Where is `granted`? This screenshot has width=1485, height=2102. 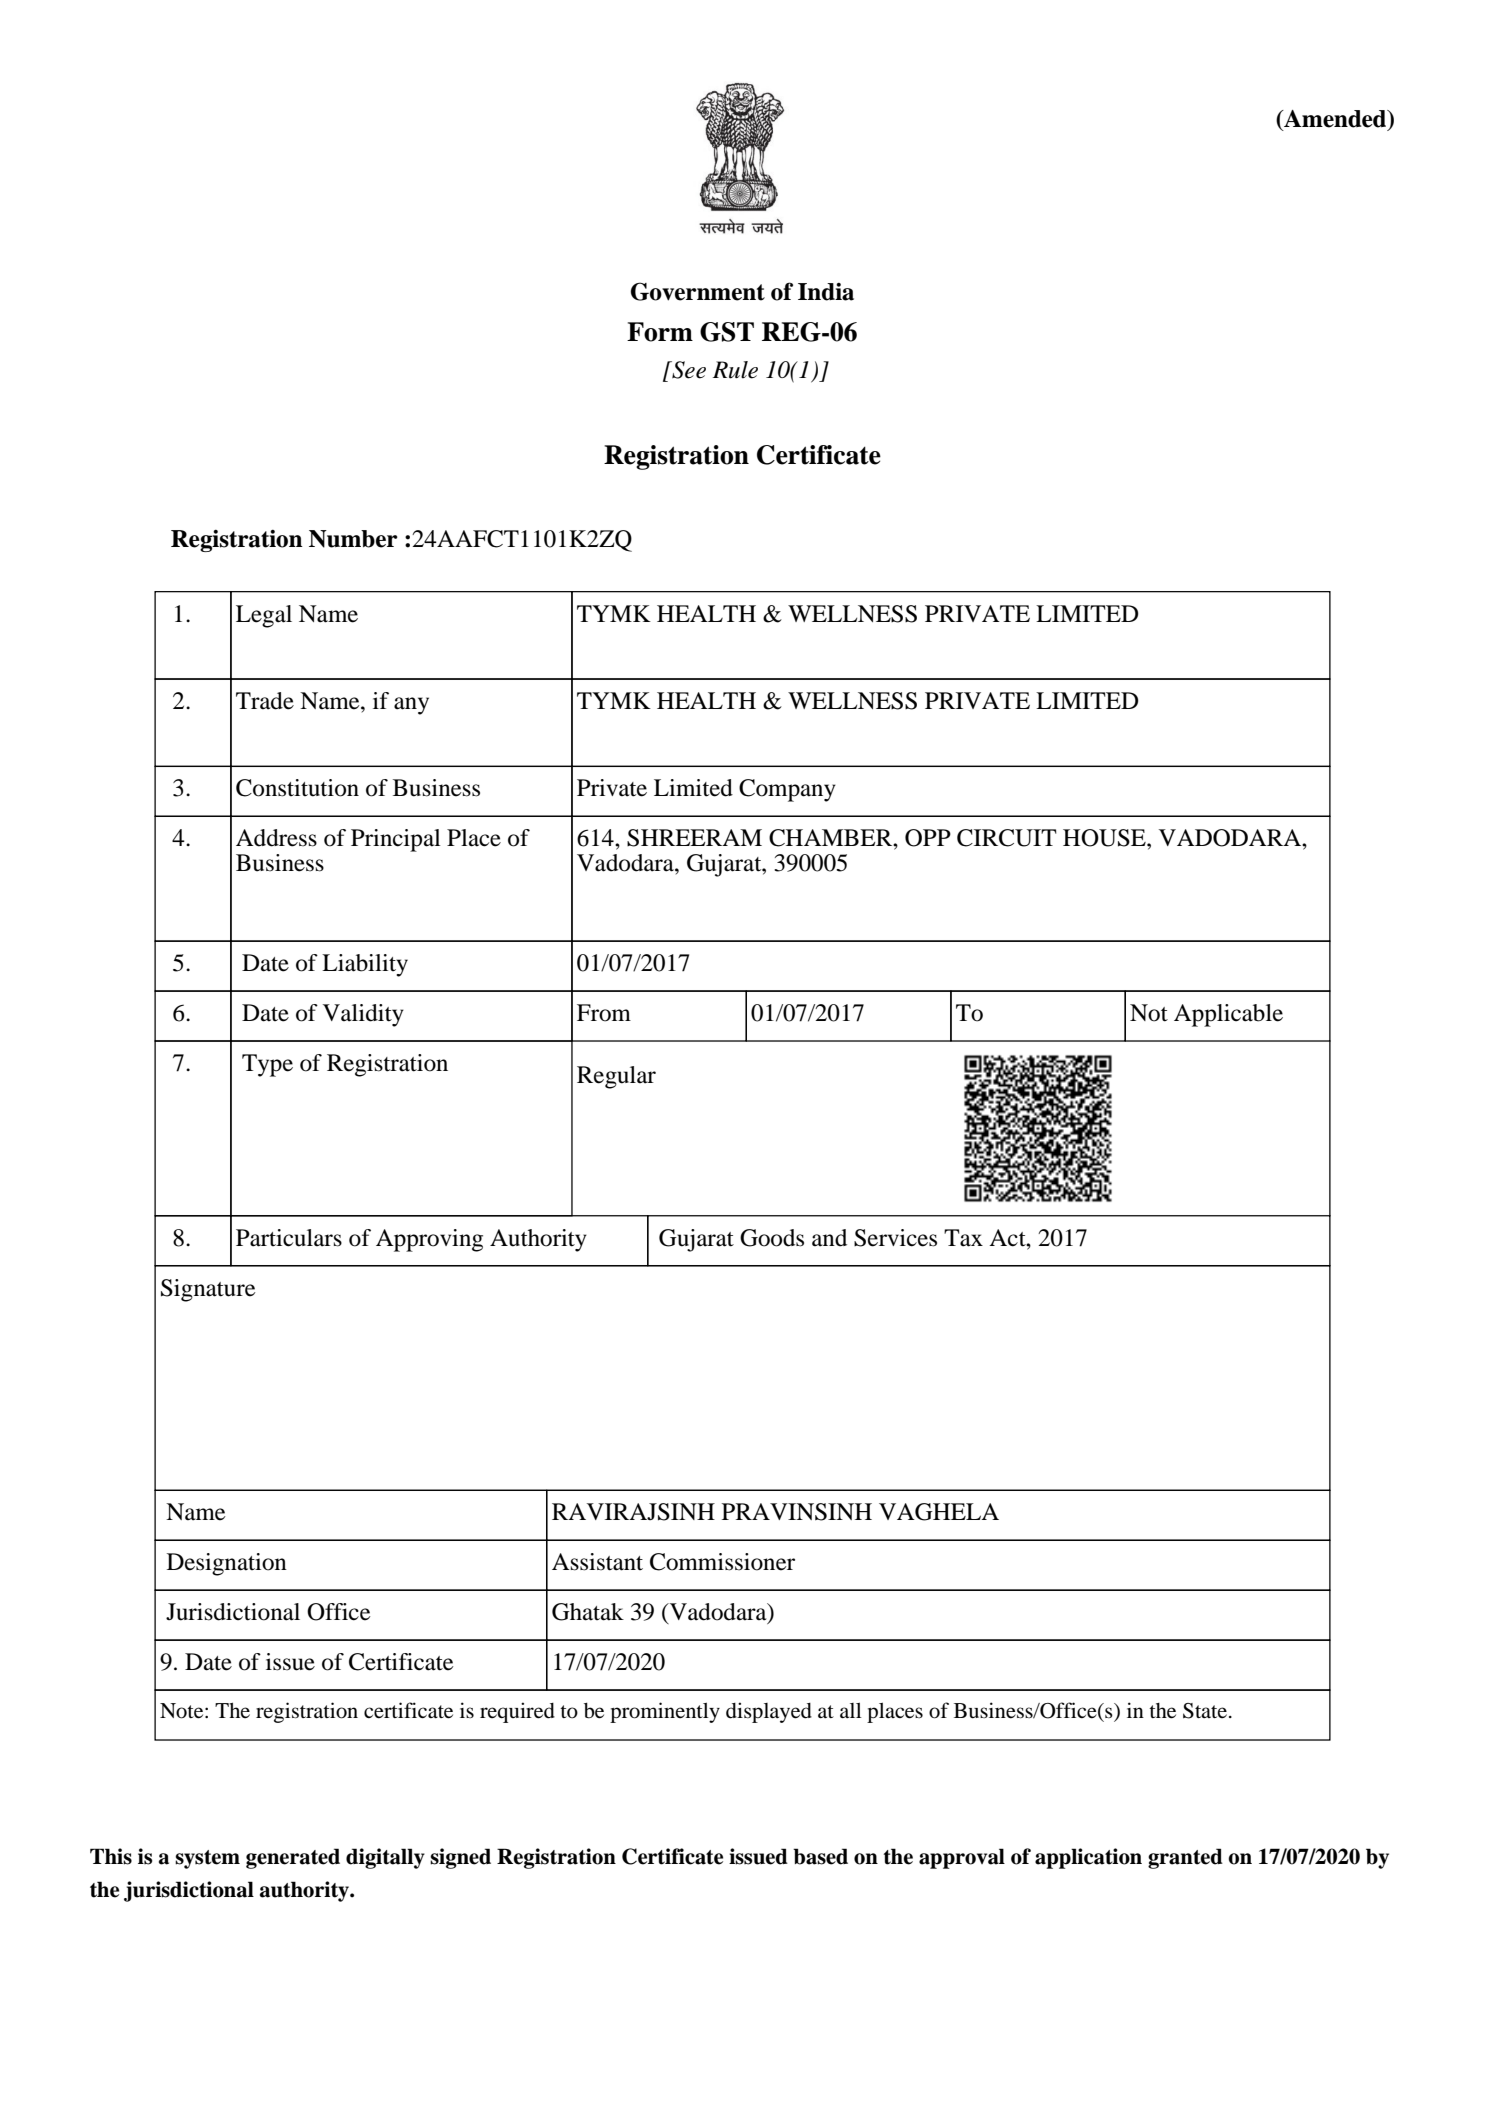
granted is located at coordinates (1185, 1858).
